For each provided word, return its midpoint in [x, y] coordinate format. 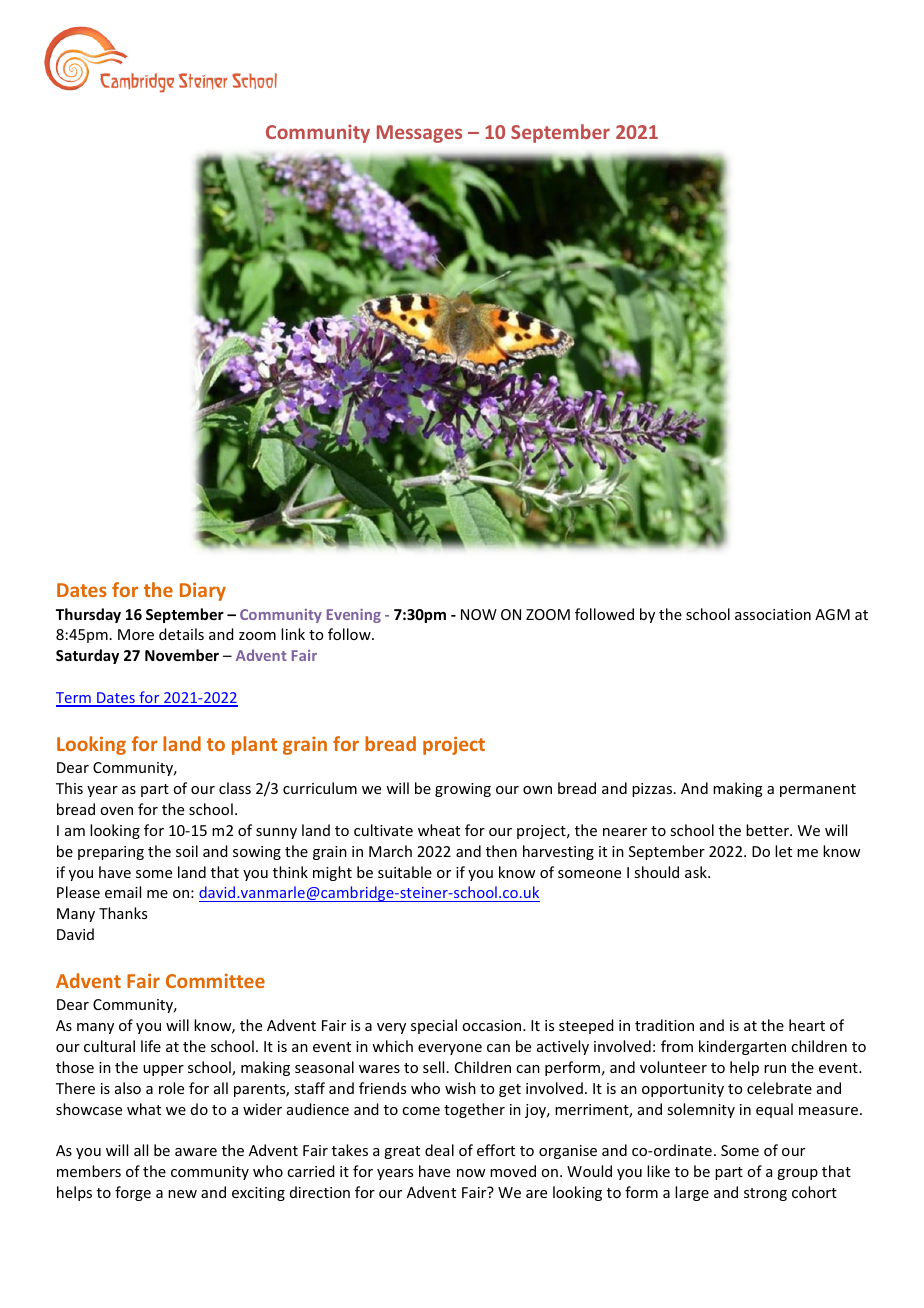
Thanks [123, 913]
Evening [354, 616]
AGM [832, 614]
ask [697, 872]
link [293, 634]
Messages [419, 134]
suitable [405, 872]
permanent [818, 790]
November [182, 655]
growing [463, 790]
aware [196, 1152]
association [773, 614]
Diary [203, 591]
